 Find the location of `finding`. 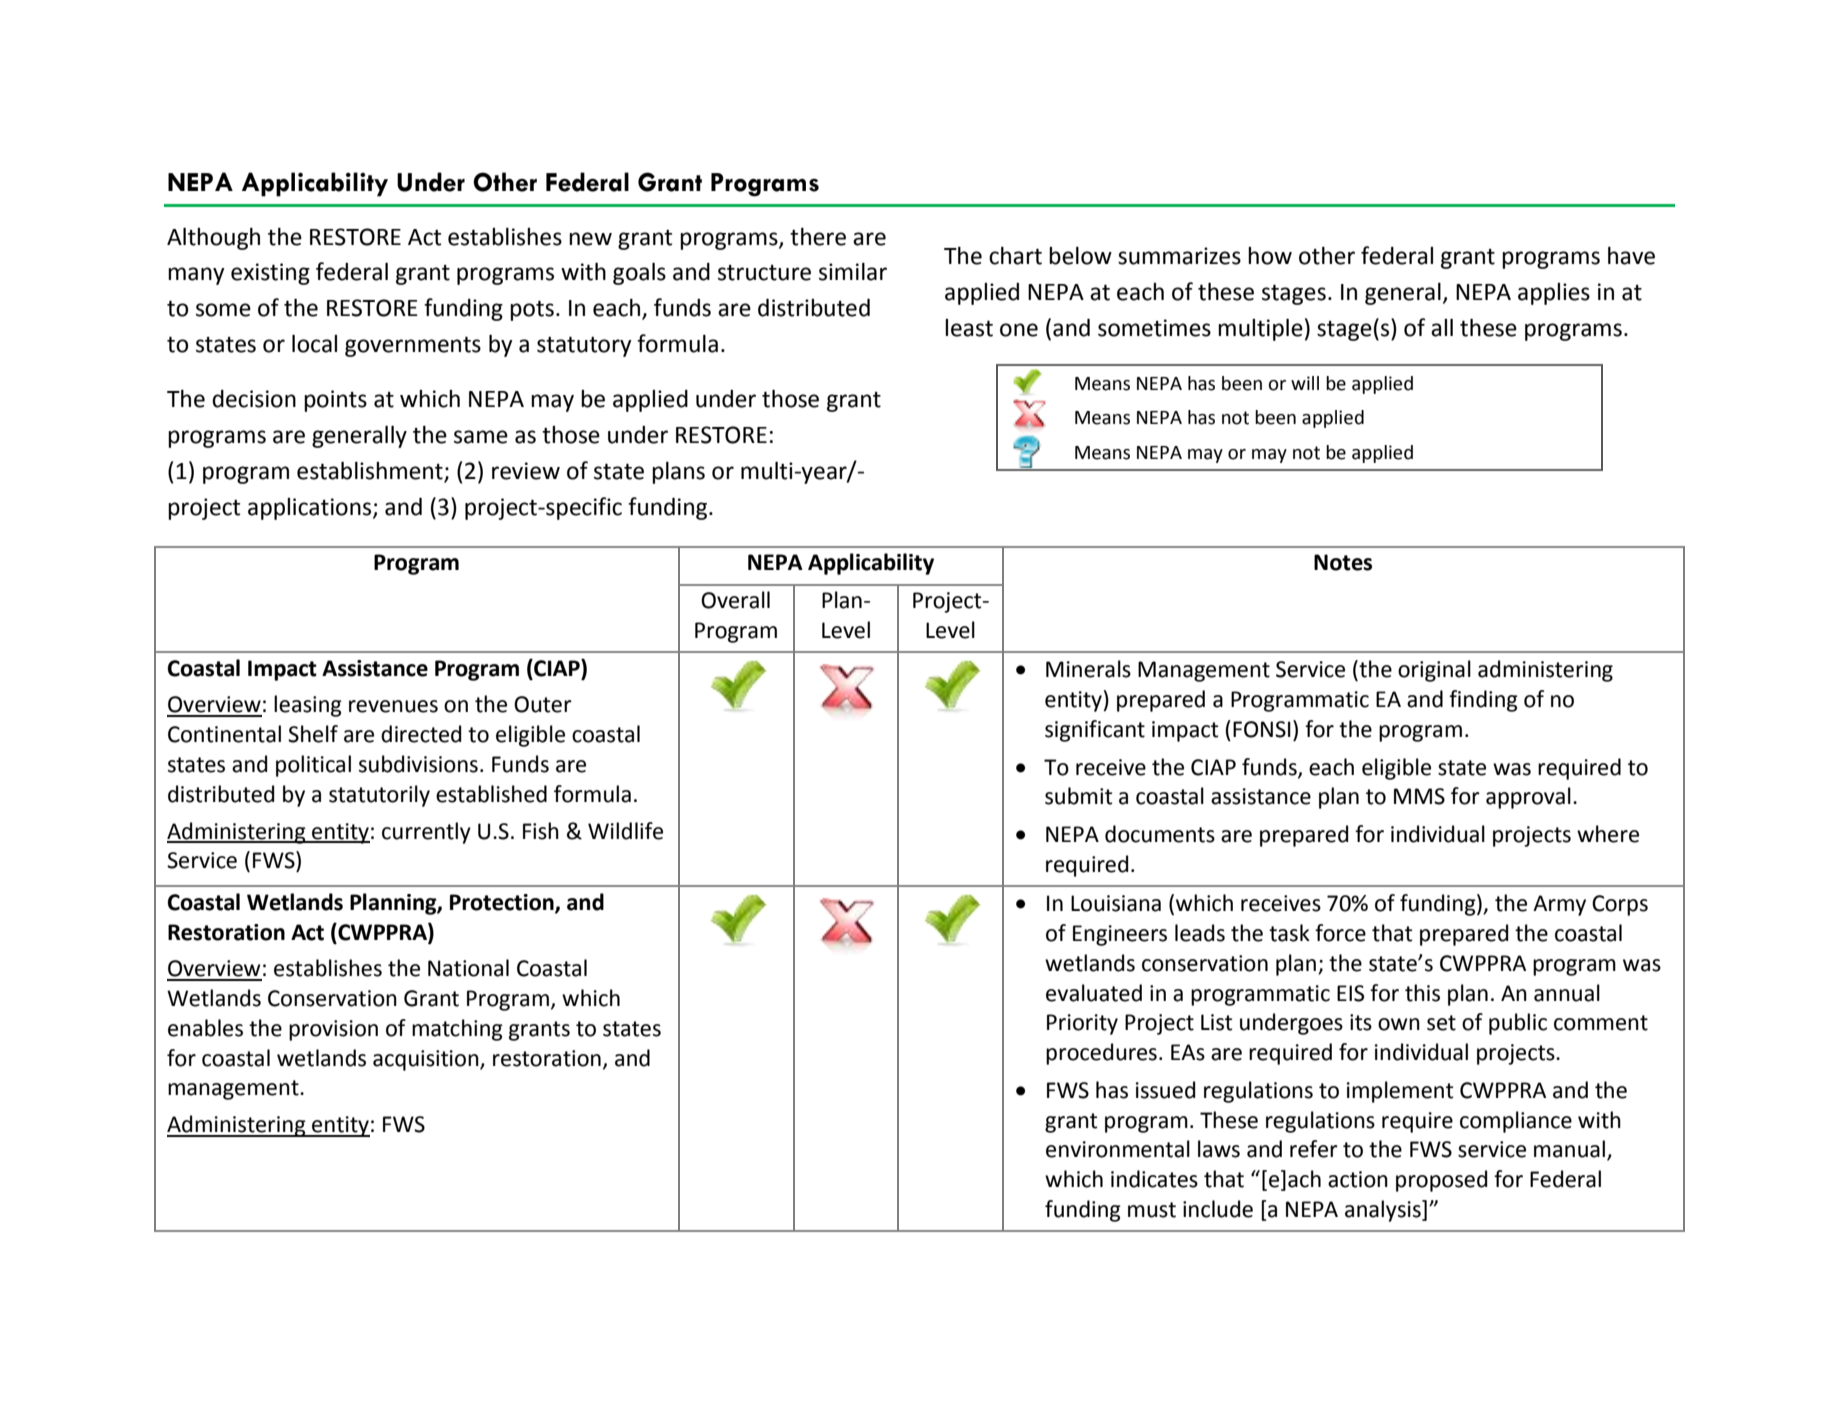

finding is located at coordinates (1483, 701).
